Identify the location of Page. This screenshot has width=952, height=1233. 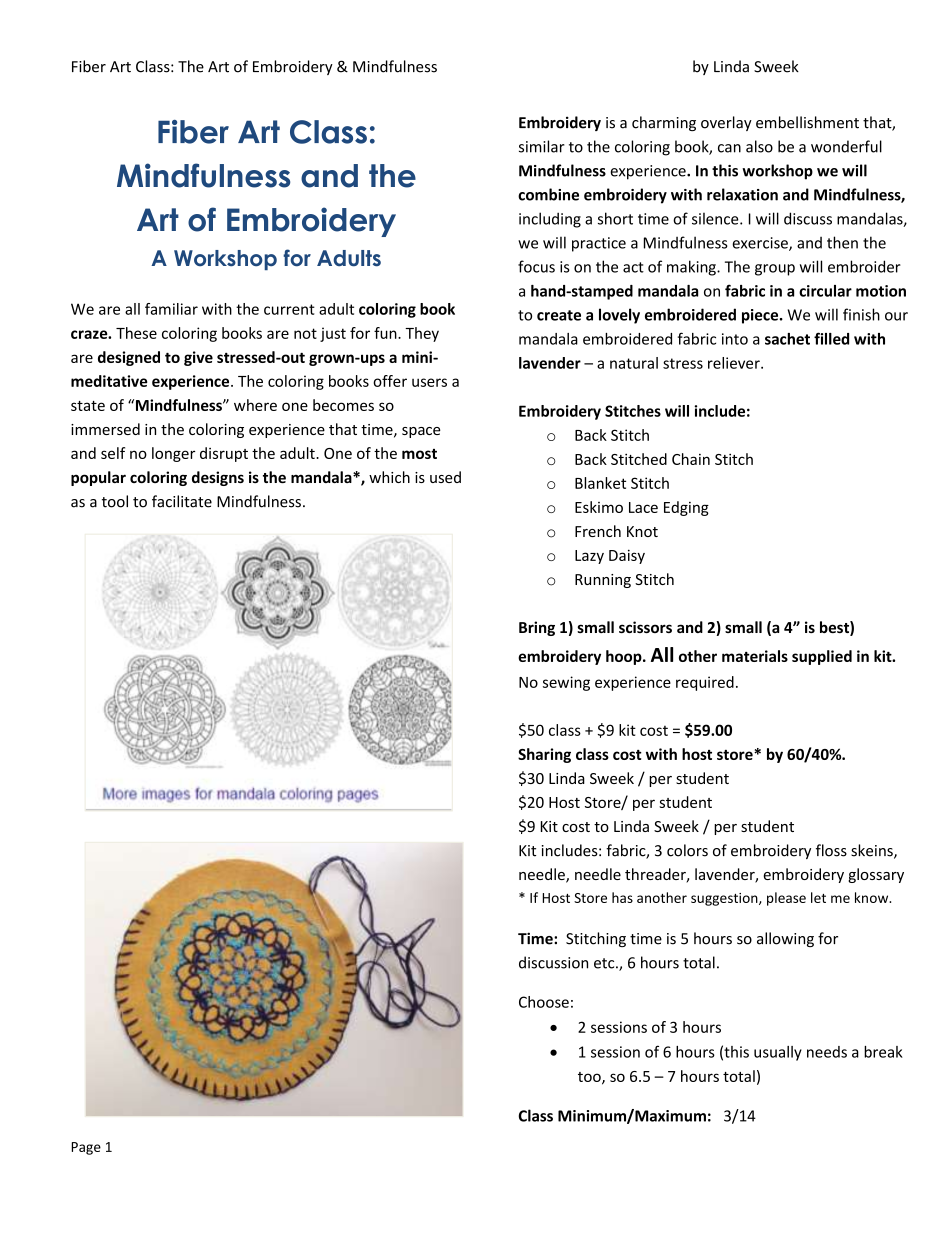
(86, 1148).
